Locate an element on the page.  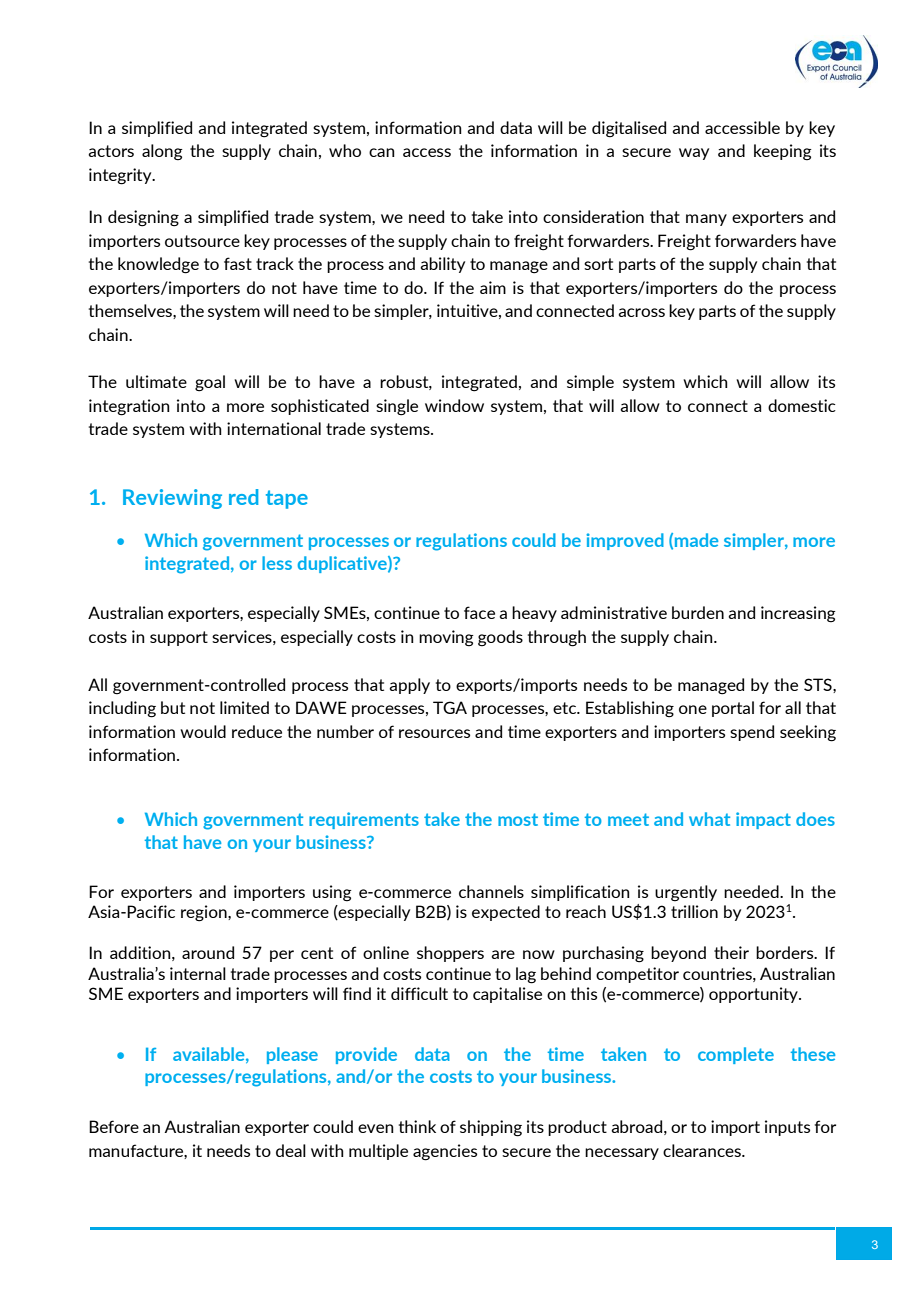
burden is located at coordinates (698, 612).
